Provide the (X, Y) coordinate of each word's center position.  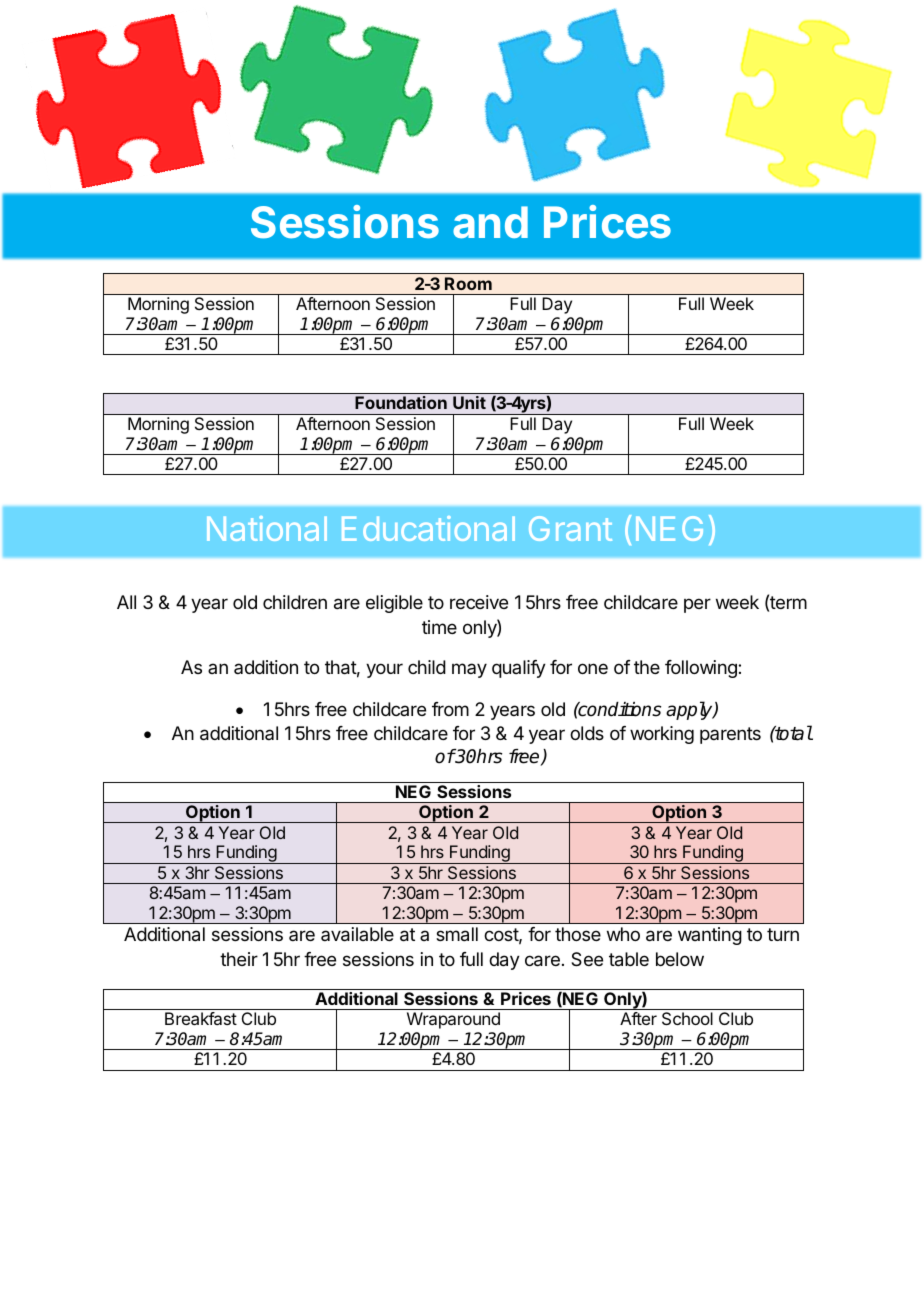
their (239, 959)
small (457, 934)
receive (479, 602)
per (697, 605)
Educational (428, 528)
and (490, 222)
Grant (570, 528)
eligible (394, 604)
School (687, 1018)
